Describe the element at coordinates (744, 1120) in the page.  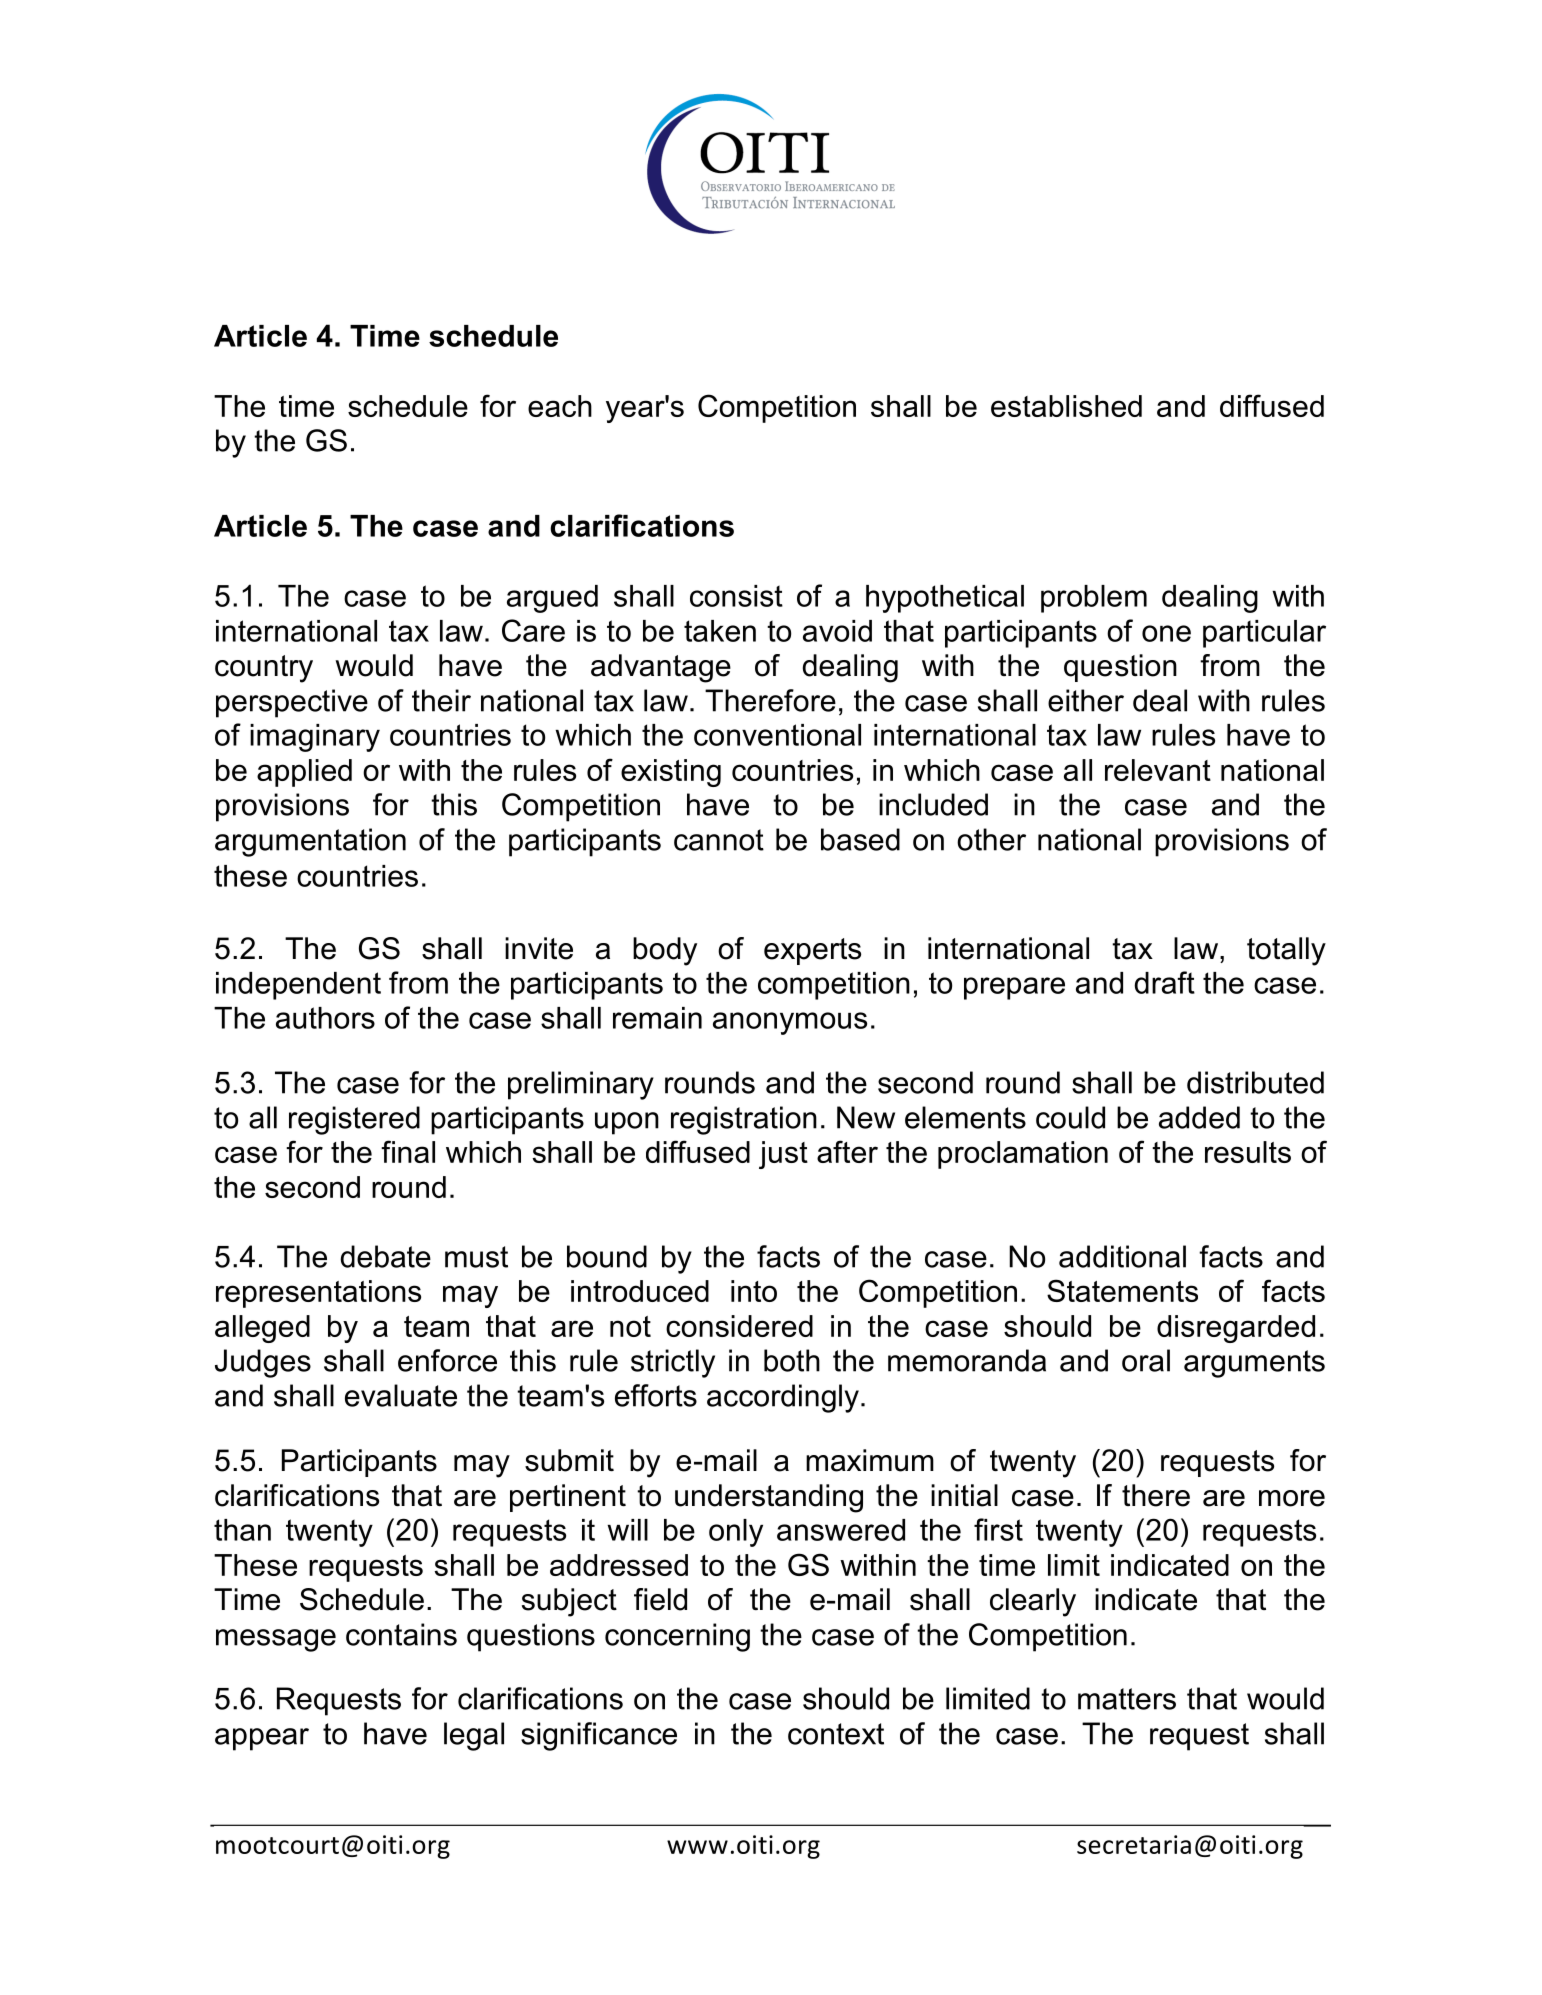
I see `registration` at that location.
